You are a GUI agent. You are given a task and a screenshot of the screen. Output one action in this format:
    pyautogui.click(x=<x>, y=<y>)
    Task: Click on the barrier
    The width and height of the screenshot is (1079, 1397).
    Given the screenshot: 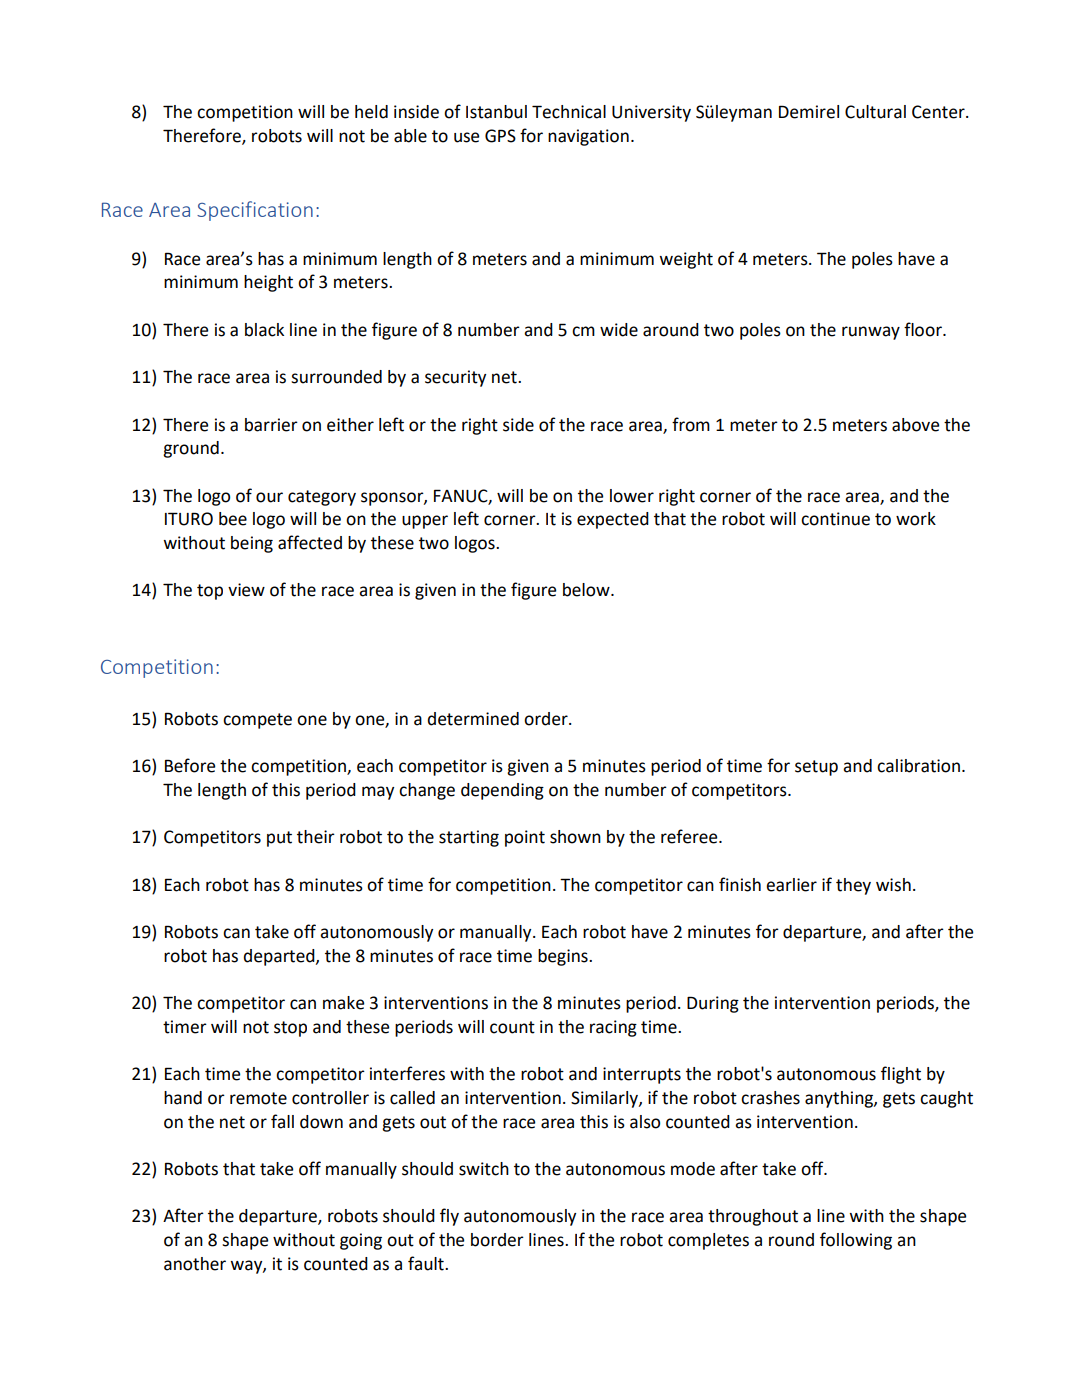 What is the action you would take?
    pyautogui.click(x=271, y=425)
